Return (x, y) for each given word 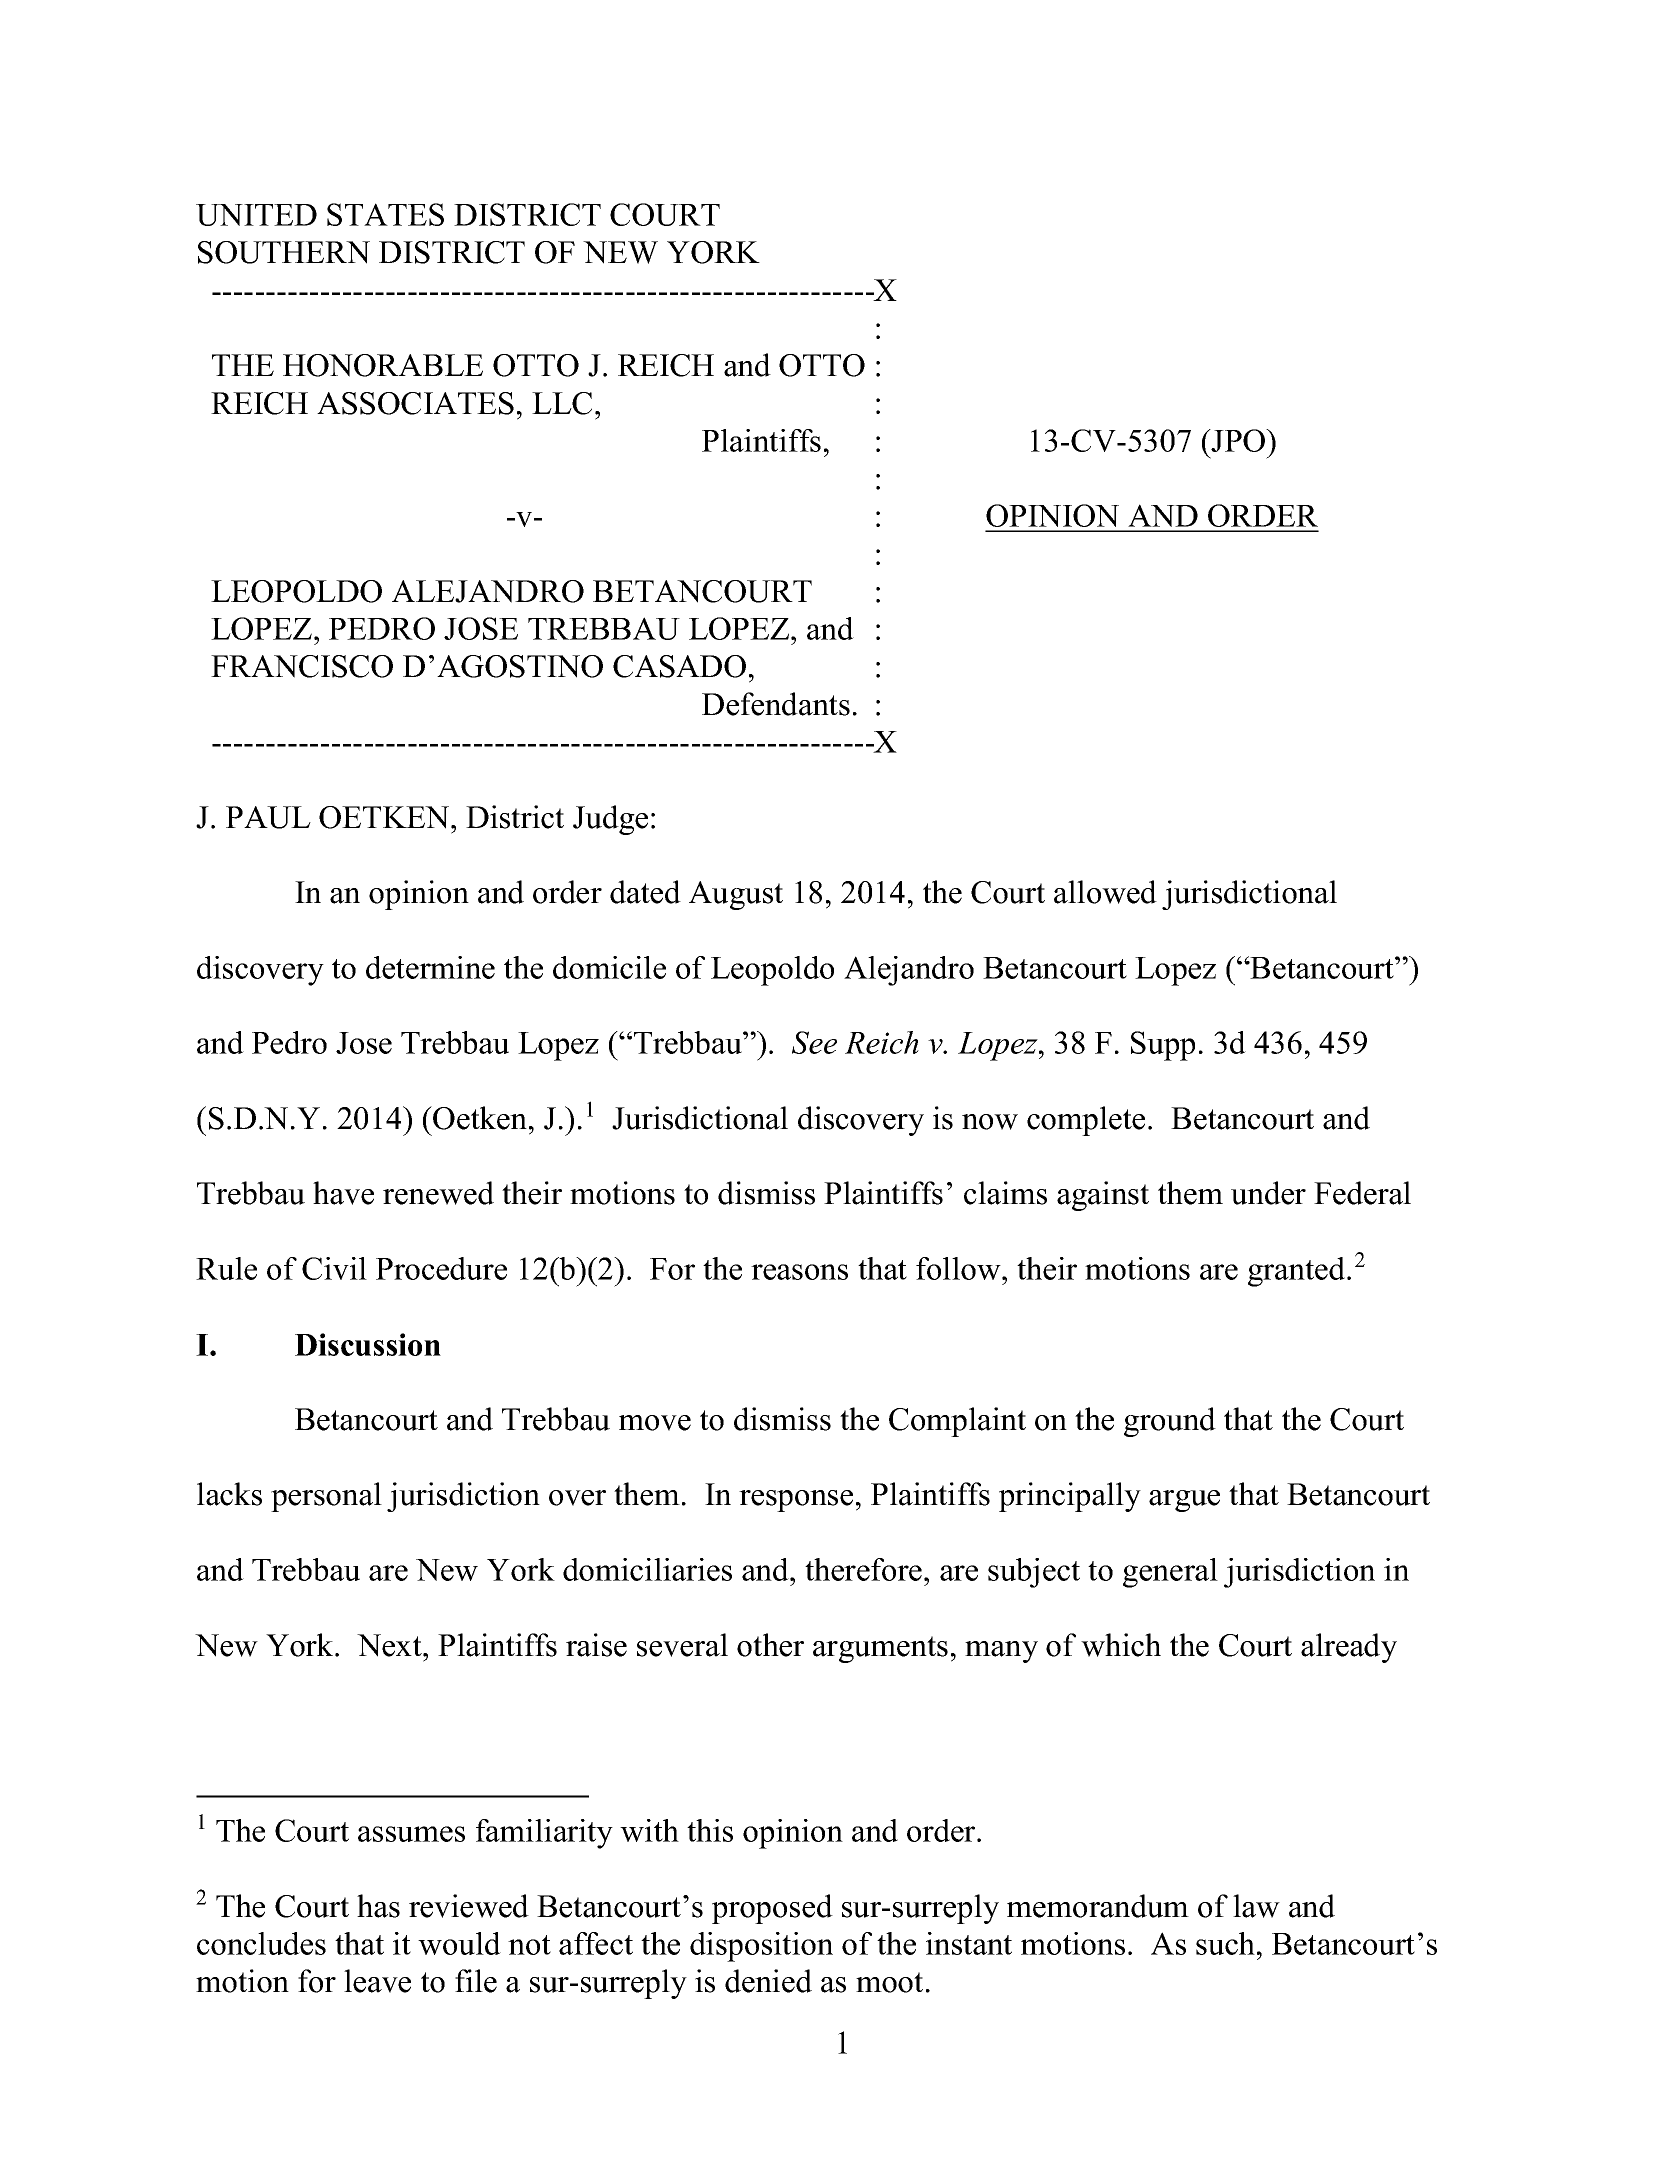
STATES (385, 214)
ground (1170, 1422)
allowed (1105, 892)
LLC (562, 403)
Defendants (776, 704)
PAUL (268, 817)
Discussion (368, 1344)
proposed (772, 1909)
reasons (799, 1272)
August (736, 895)
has (378, 1906)
